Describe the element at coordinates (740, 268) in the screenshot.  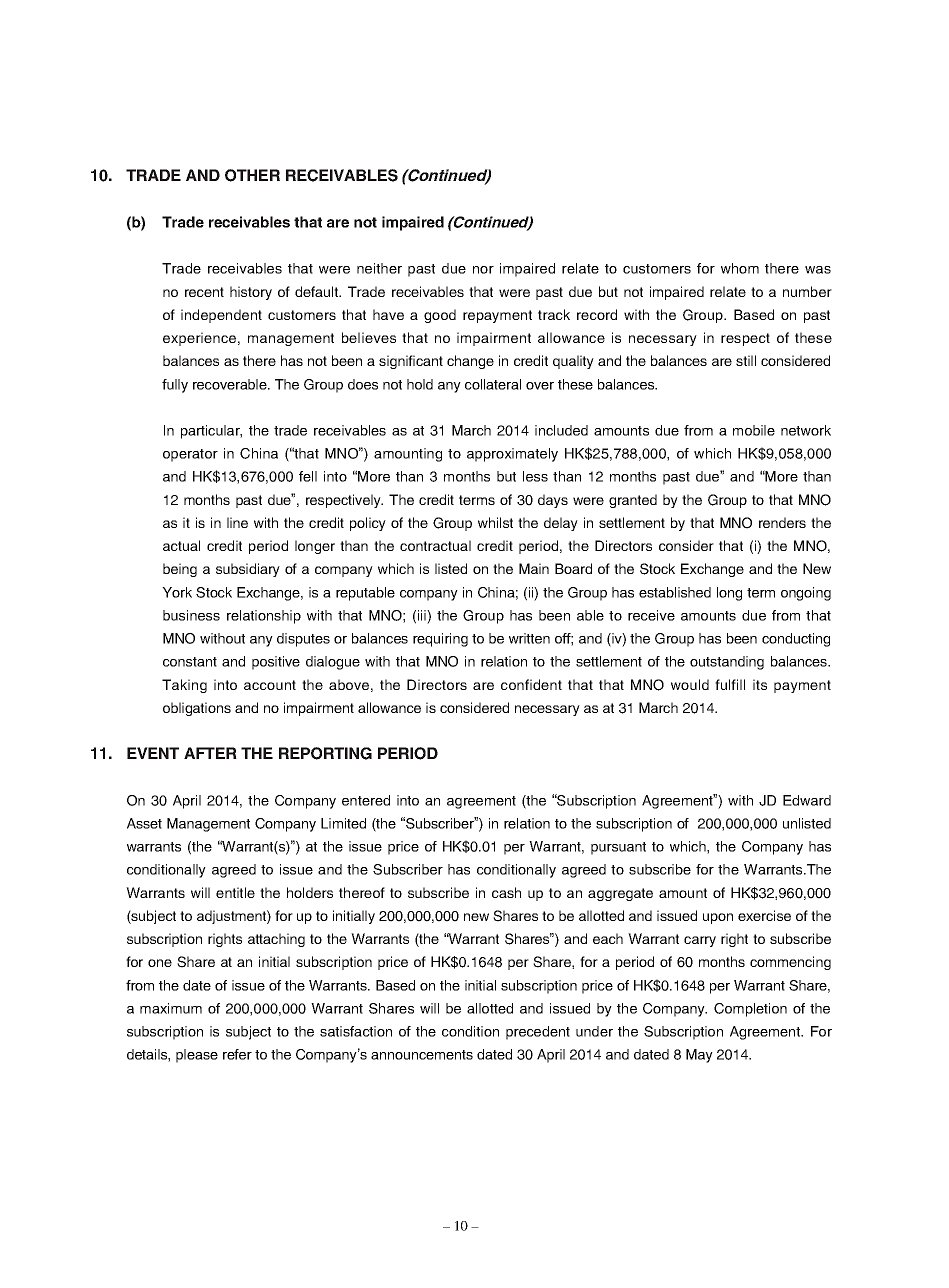
I see `whom` at that location.
